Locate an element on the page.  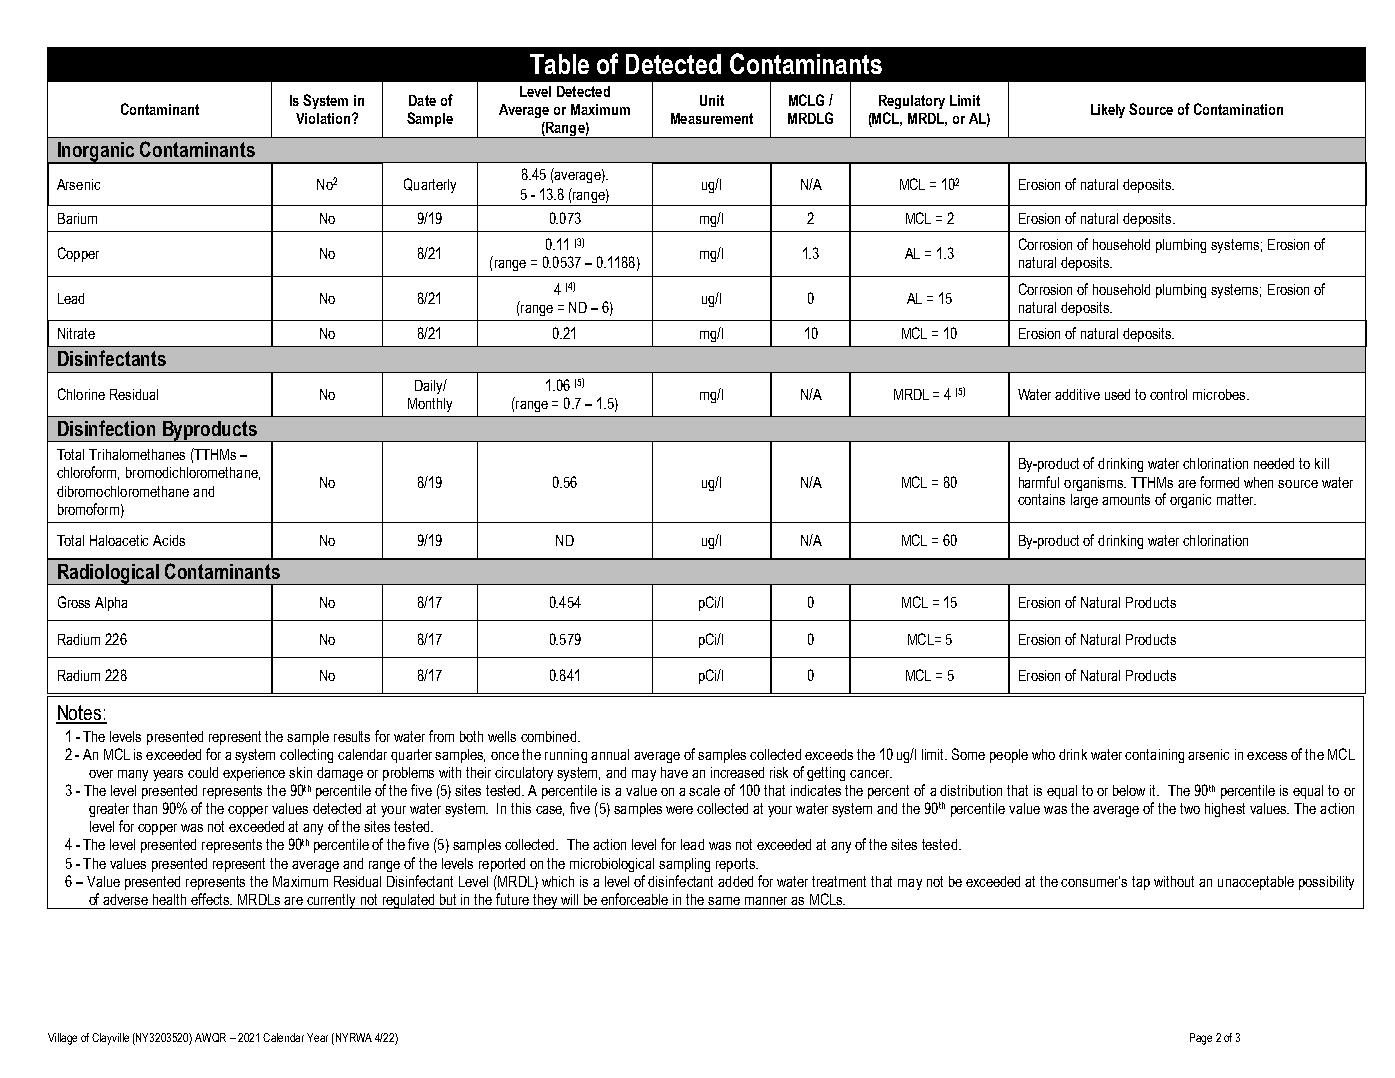
Village is located at coordinates (62, 1039).
